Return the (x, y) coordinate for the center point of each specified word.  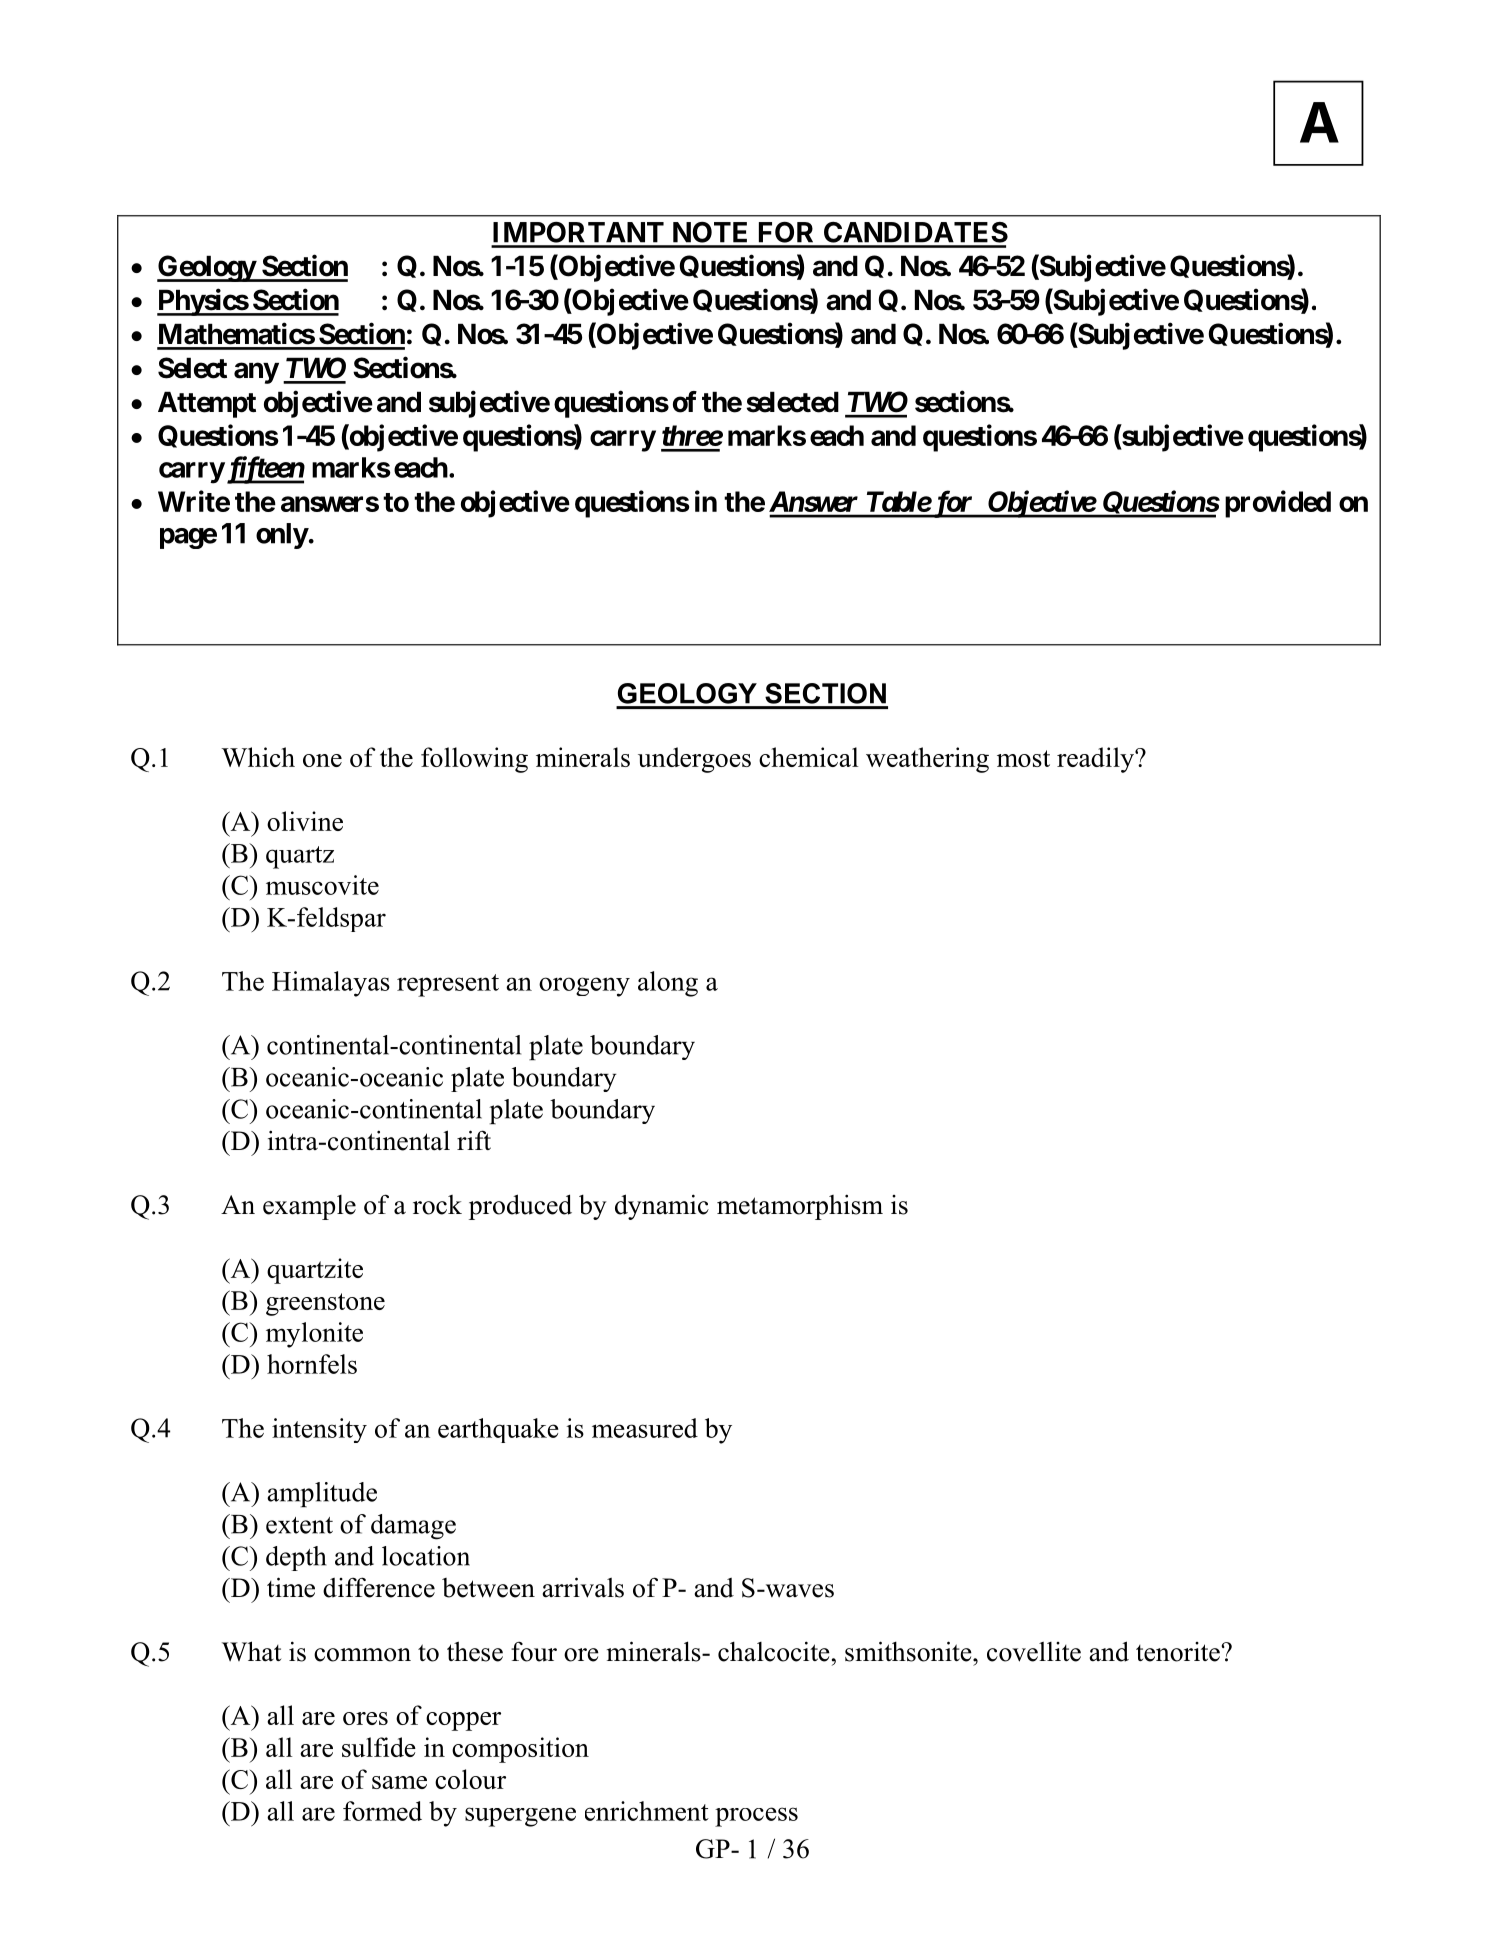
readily (1096, 760)
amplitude (322, 1494)
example (309, 1207)
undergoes (694, 760)
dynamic (662, 1207)
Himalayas (331, 984)
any (256, 373)
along (668, 984)
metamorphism (800, 1207)
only (282, 536)
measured (645, 1428)
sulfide (379, 1747)
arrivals (583, 1587)
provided (1278, 504)
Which (258, 757)
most (1023, 758)
